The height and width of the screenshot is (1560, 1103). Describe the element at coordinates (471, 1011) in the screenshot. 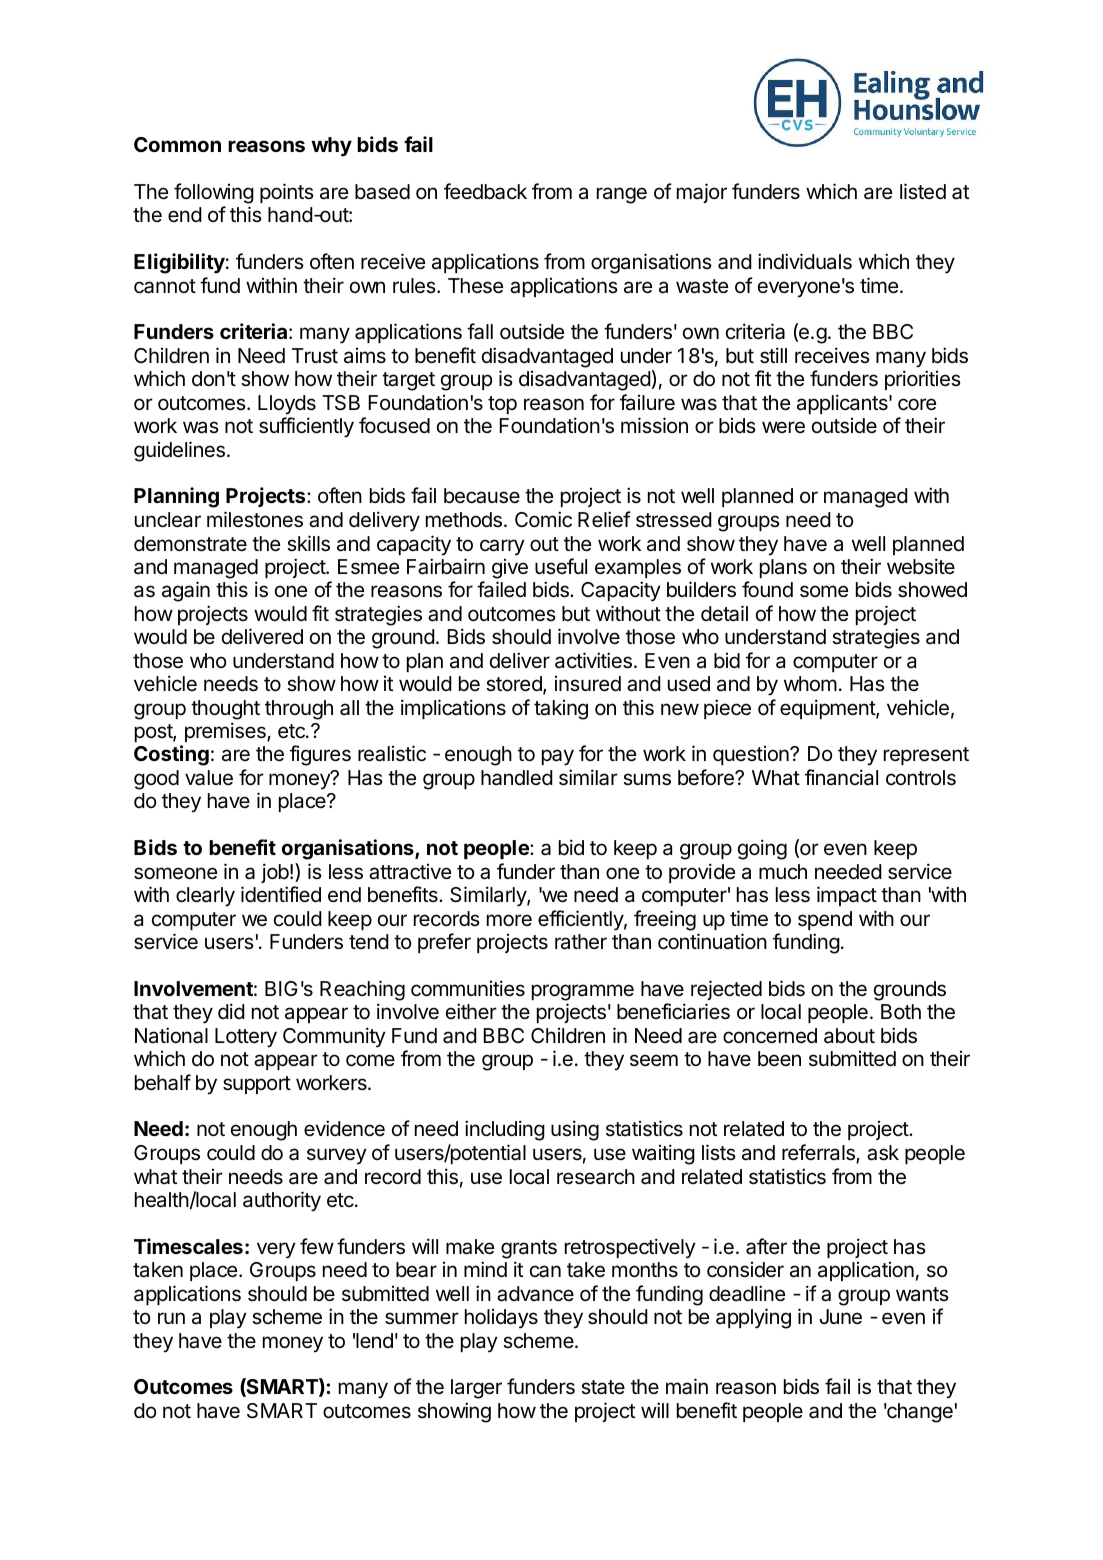

I see `either` at that location.
